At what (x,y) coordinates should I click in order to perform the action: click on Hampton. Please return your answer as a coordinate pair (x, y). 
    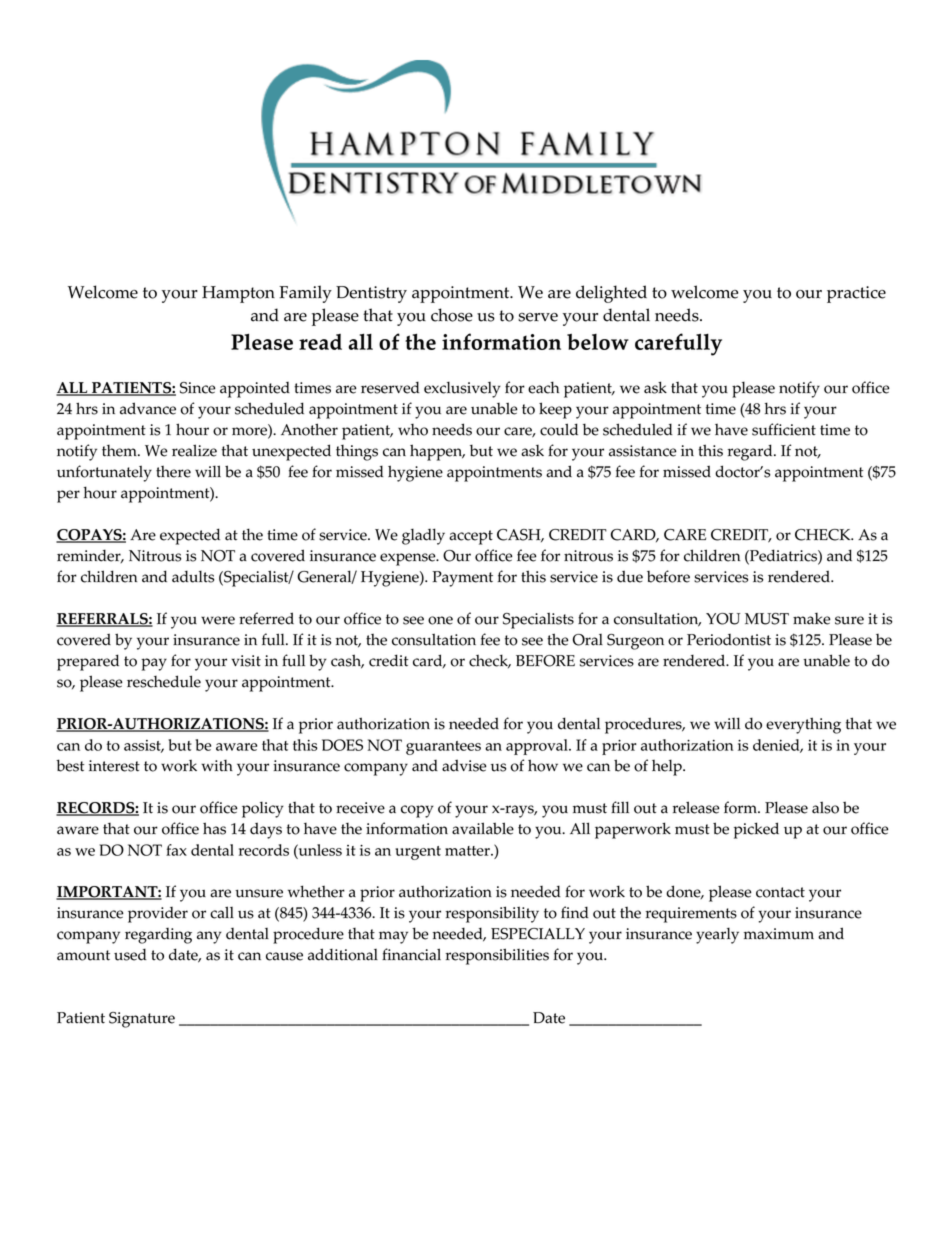
    Looking at the image, I should click on (238, 294).
